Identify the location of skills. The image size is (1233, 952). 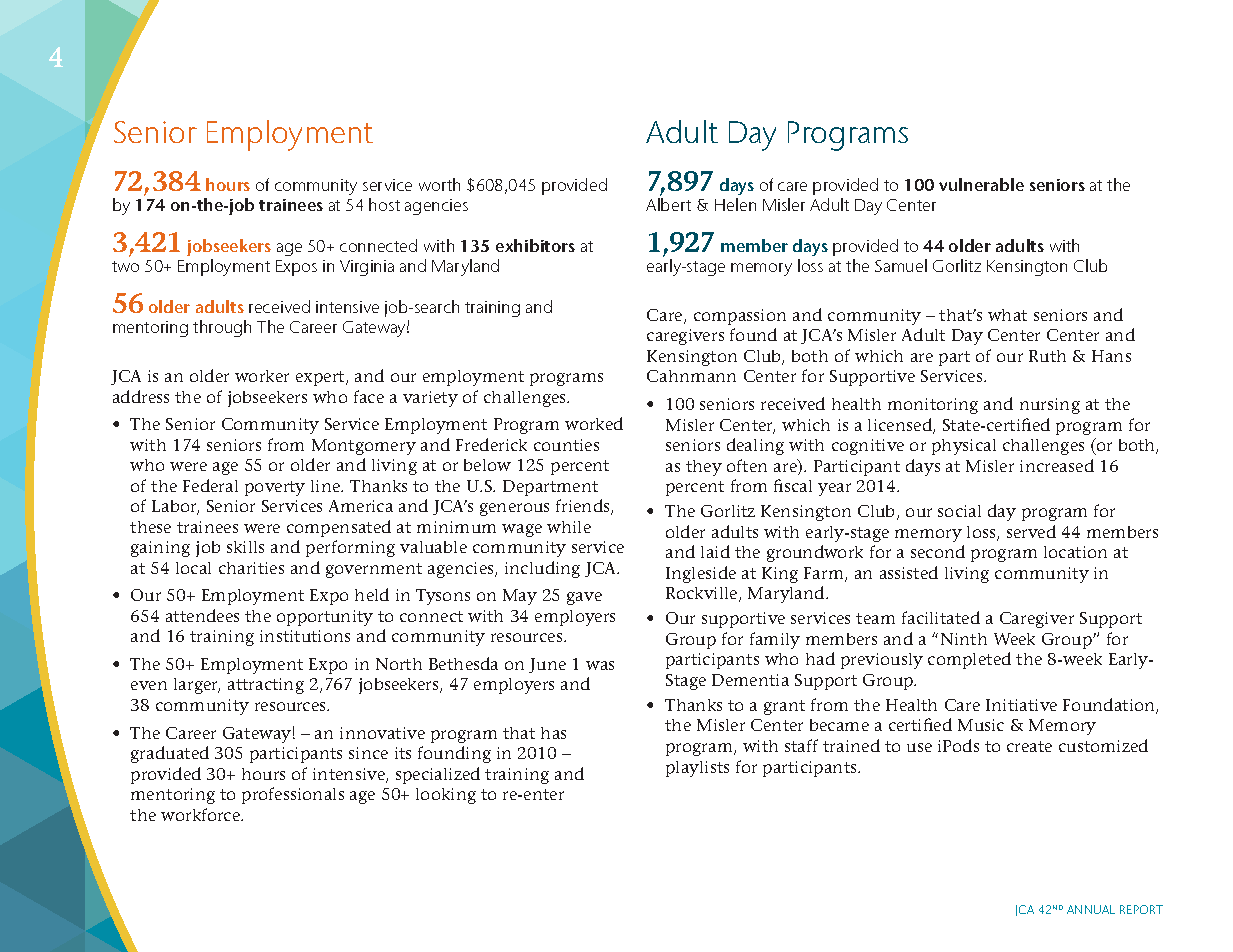
(245, 547).
